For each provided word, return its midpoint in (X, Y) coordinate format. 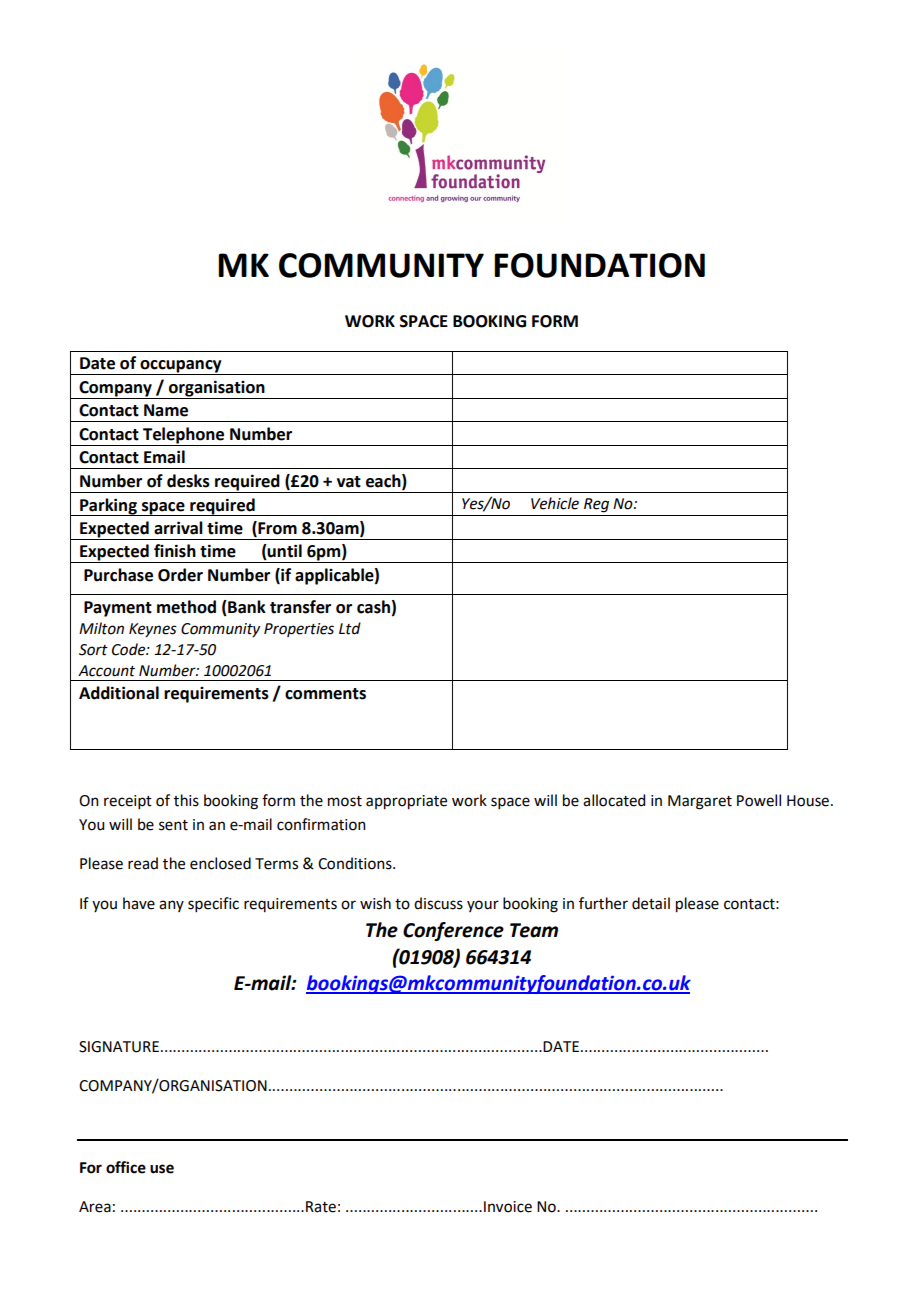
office (126, 1167)
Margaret (700, 802)
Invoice (508, 1207)
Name (166, 410)
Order (180, 575)
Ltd (350, 628)
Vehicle (555, 503)
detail (651, 903)
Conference (453, 931)
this (186, 800)
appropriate (406, 802)
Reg (596, 505)
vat (349, 482)
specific (213, 904)
